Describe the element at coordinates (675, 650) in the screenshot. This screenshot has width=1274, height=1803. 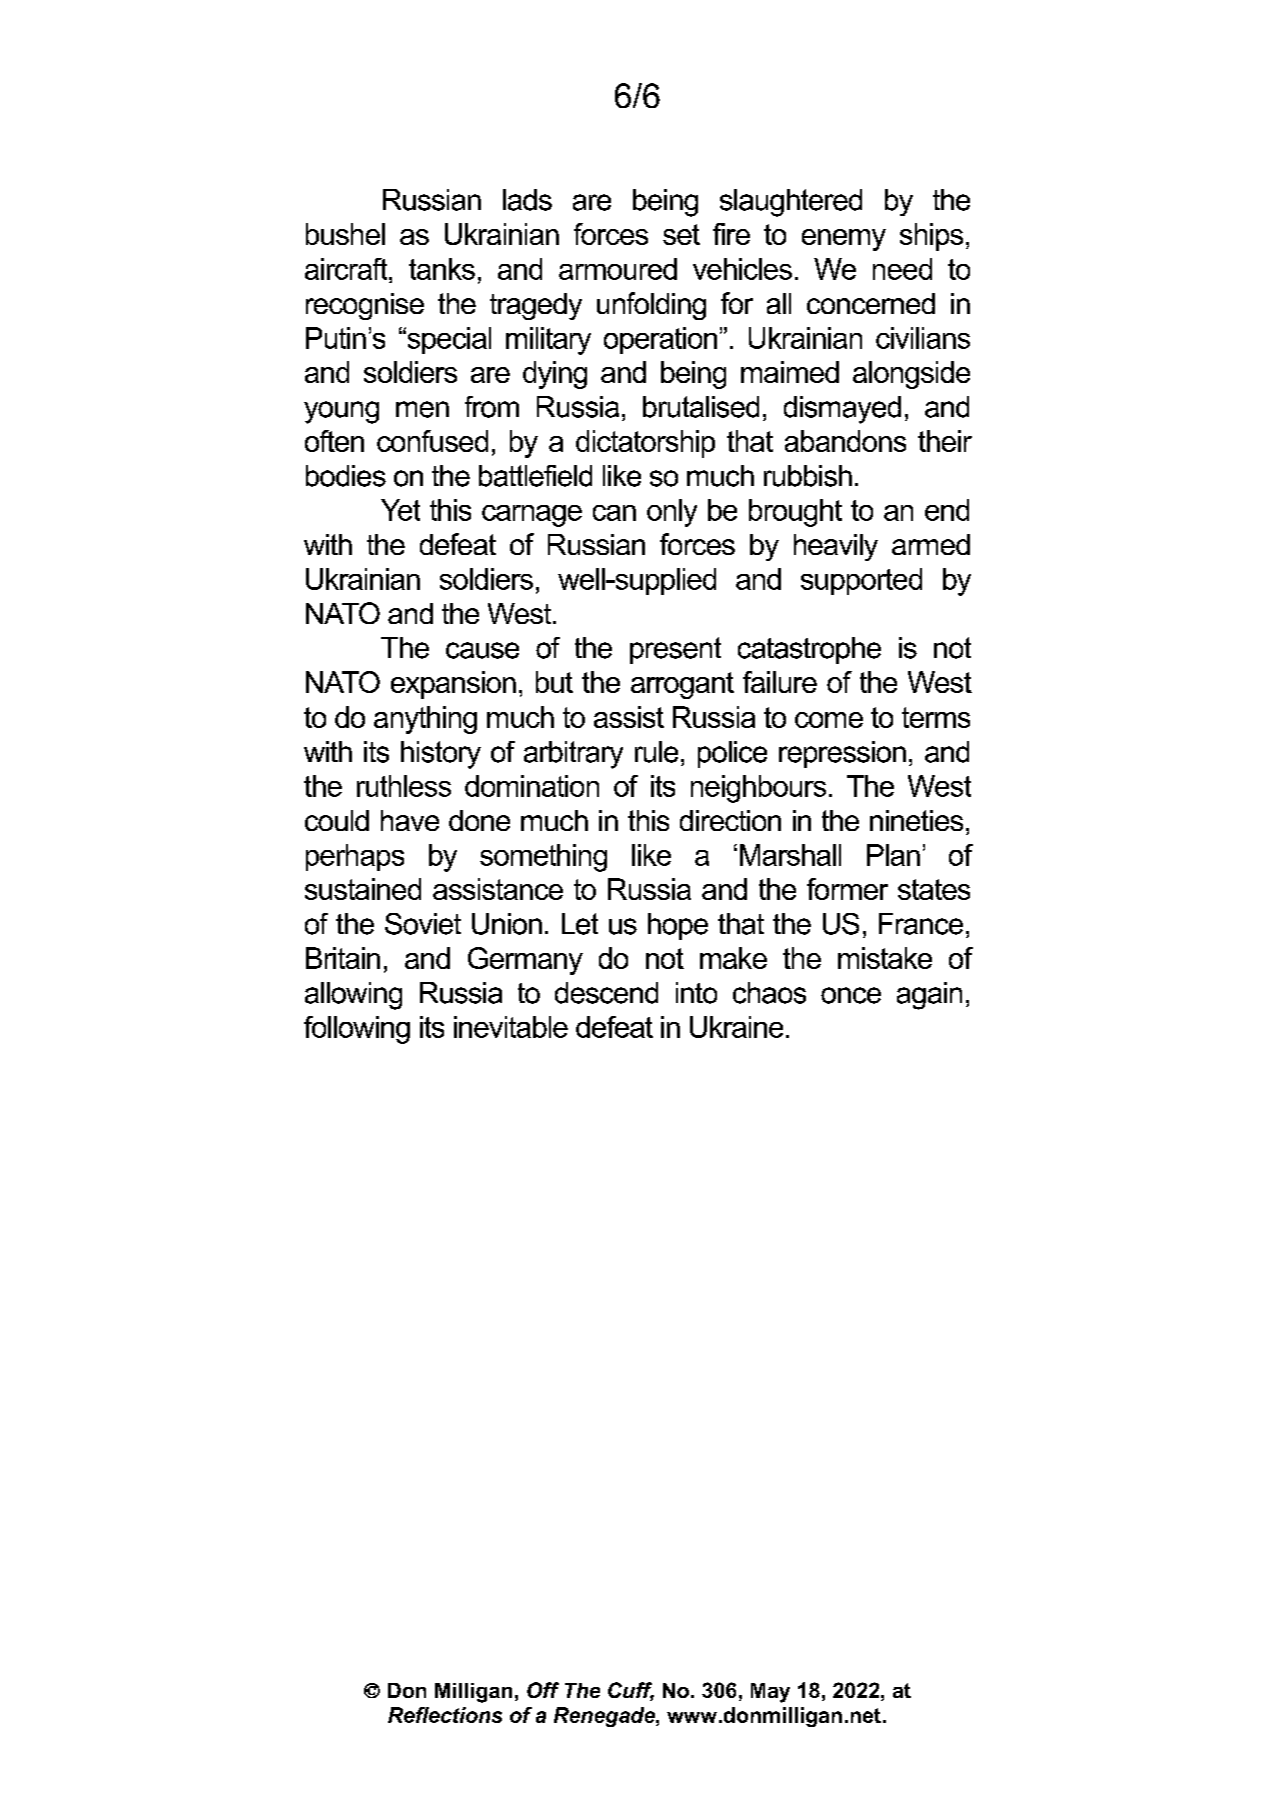
I see `present` at that location.
